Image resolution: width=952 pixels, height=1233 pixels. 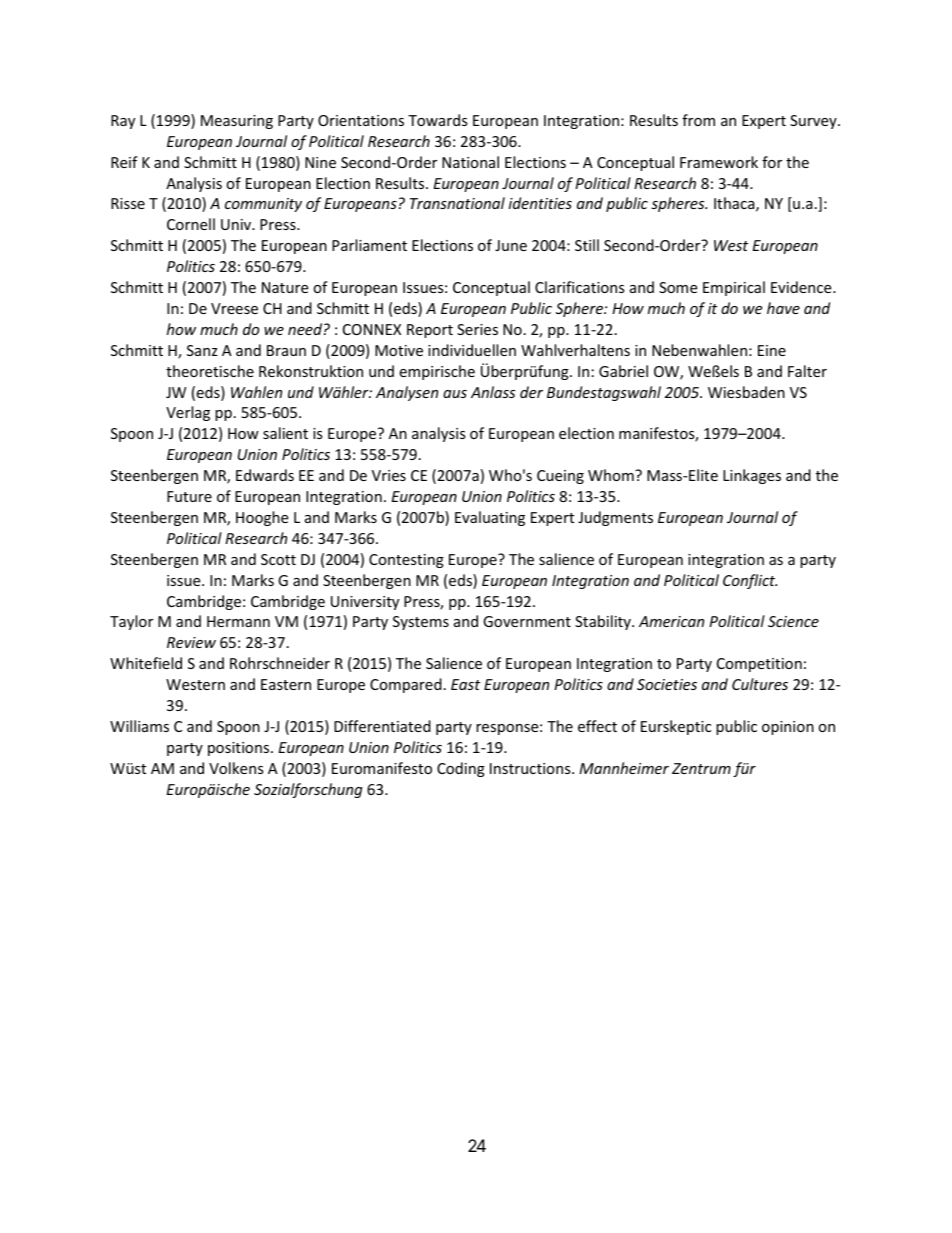 What do you see at coordinates (477, 329) in the document?
I see `Series` at bounding box center [477, 329].
